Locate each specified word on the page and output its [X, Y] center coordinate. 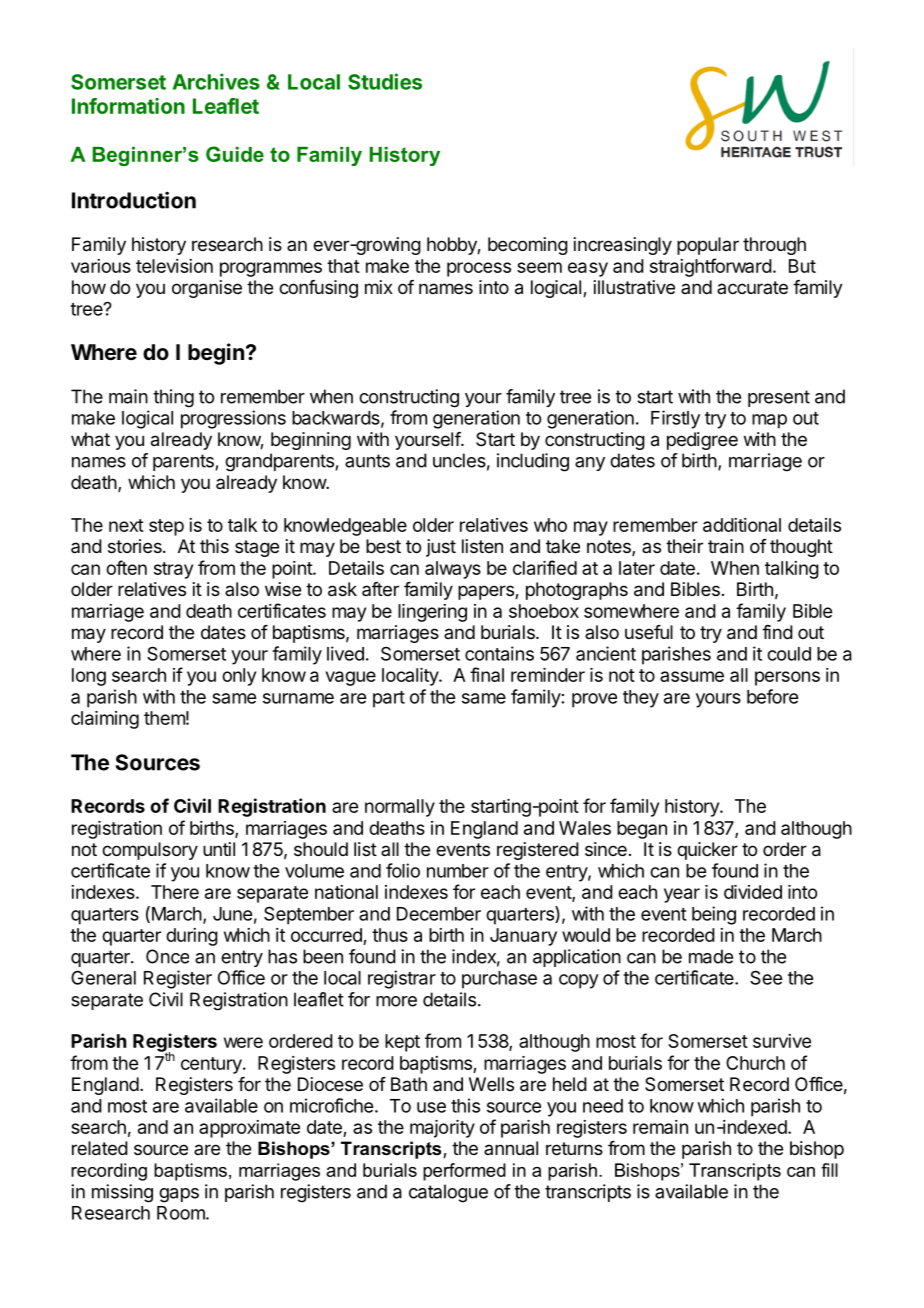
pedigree [702, 441]
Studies [385, 81]
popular [708, 246]
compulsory [150, 851]
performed [464, 1172]
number [458, 871]
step [166, 527]
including [533, 462]
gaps [179, 1195]
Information [128, 106]
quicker [707, 851]
